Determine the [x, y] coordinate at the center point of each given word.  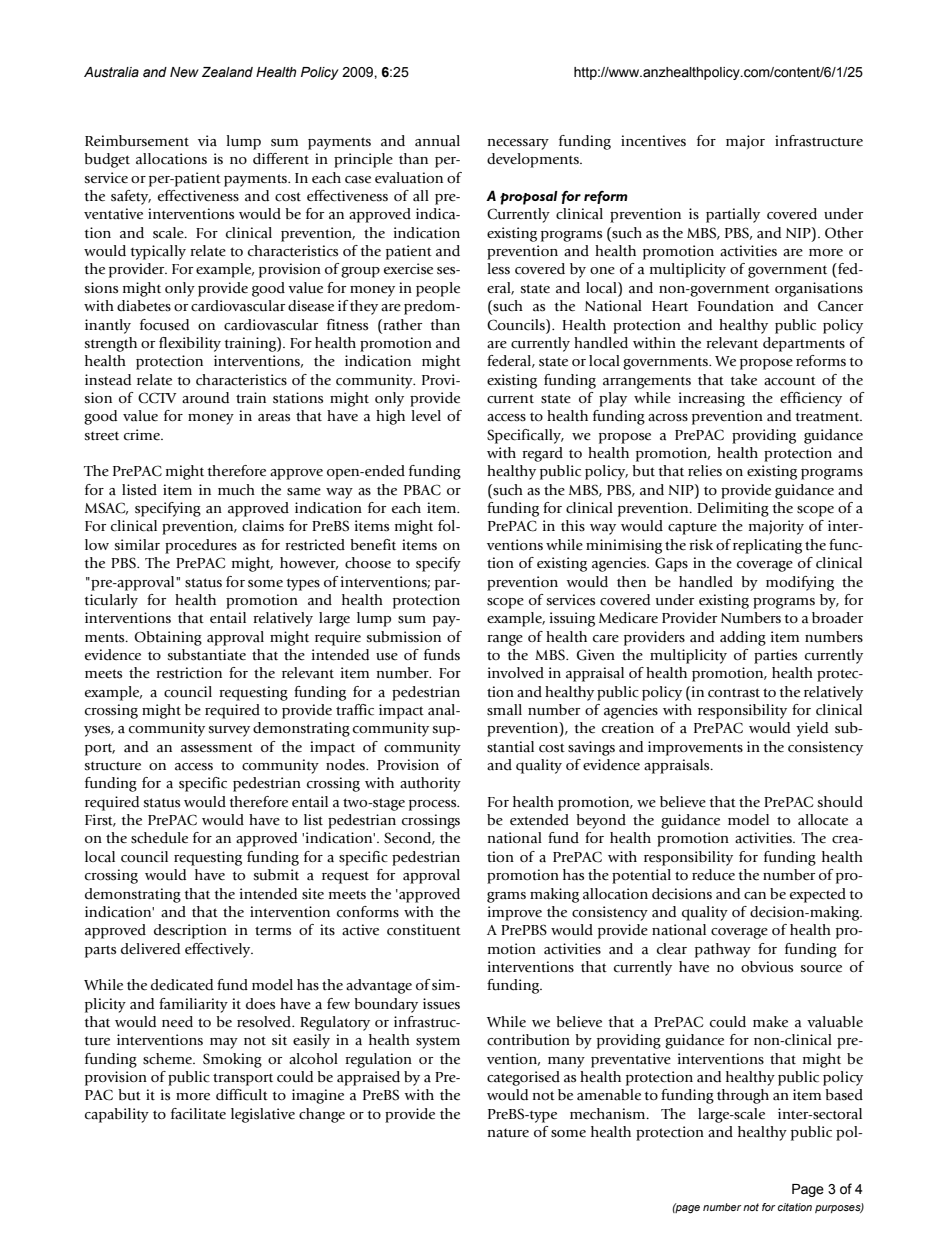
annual [437, 141]
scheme [169, 1059]
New [184, 72]
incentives [653, 141]
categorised [523, 1078]
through [743, 1096]
